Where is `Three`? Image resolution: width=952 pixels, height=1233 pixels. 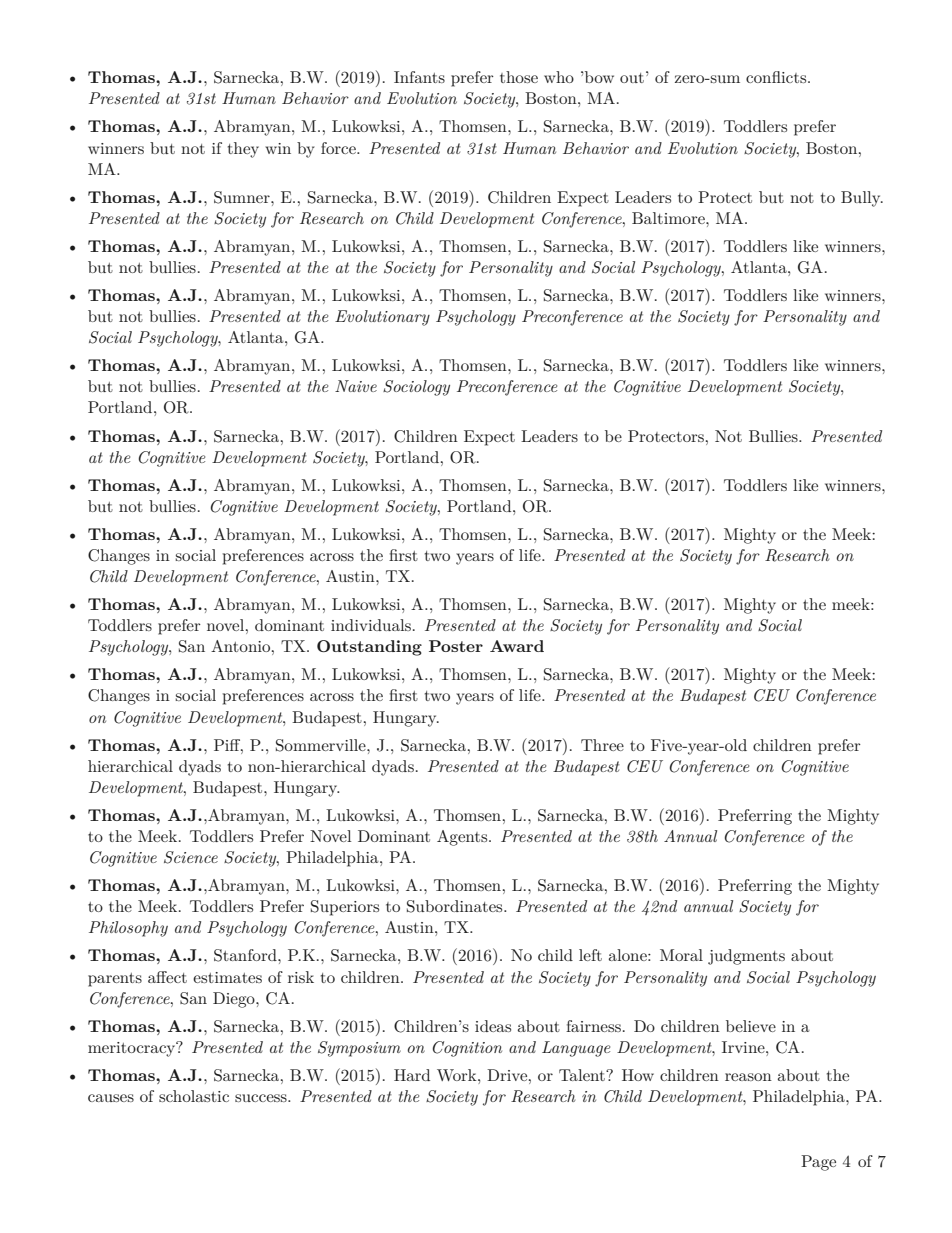 Three is located at coordinates (602, 745).
